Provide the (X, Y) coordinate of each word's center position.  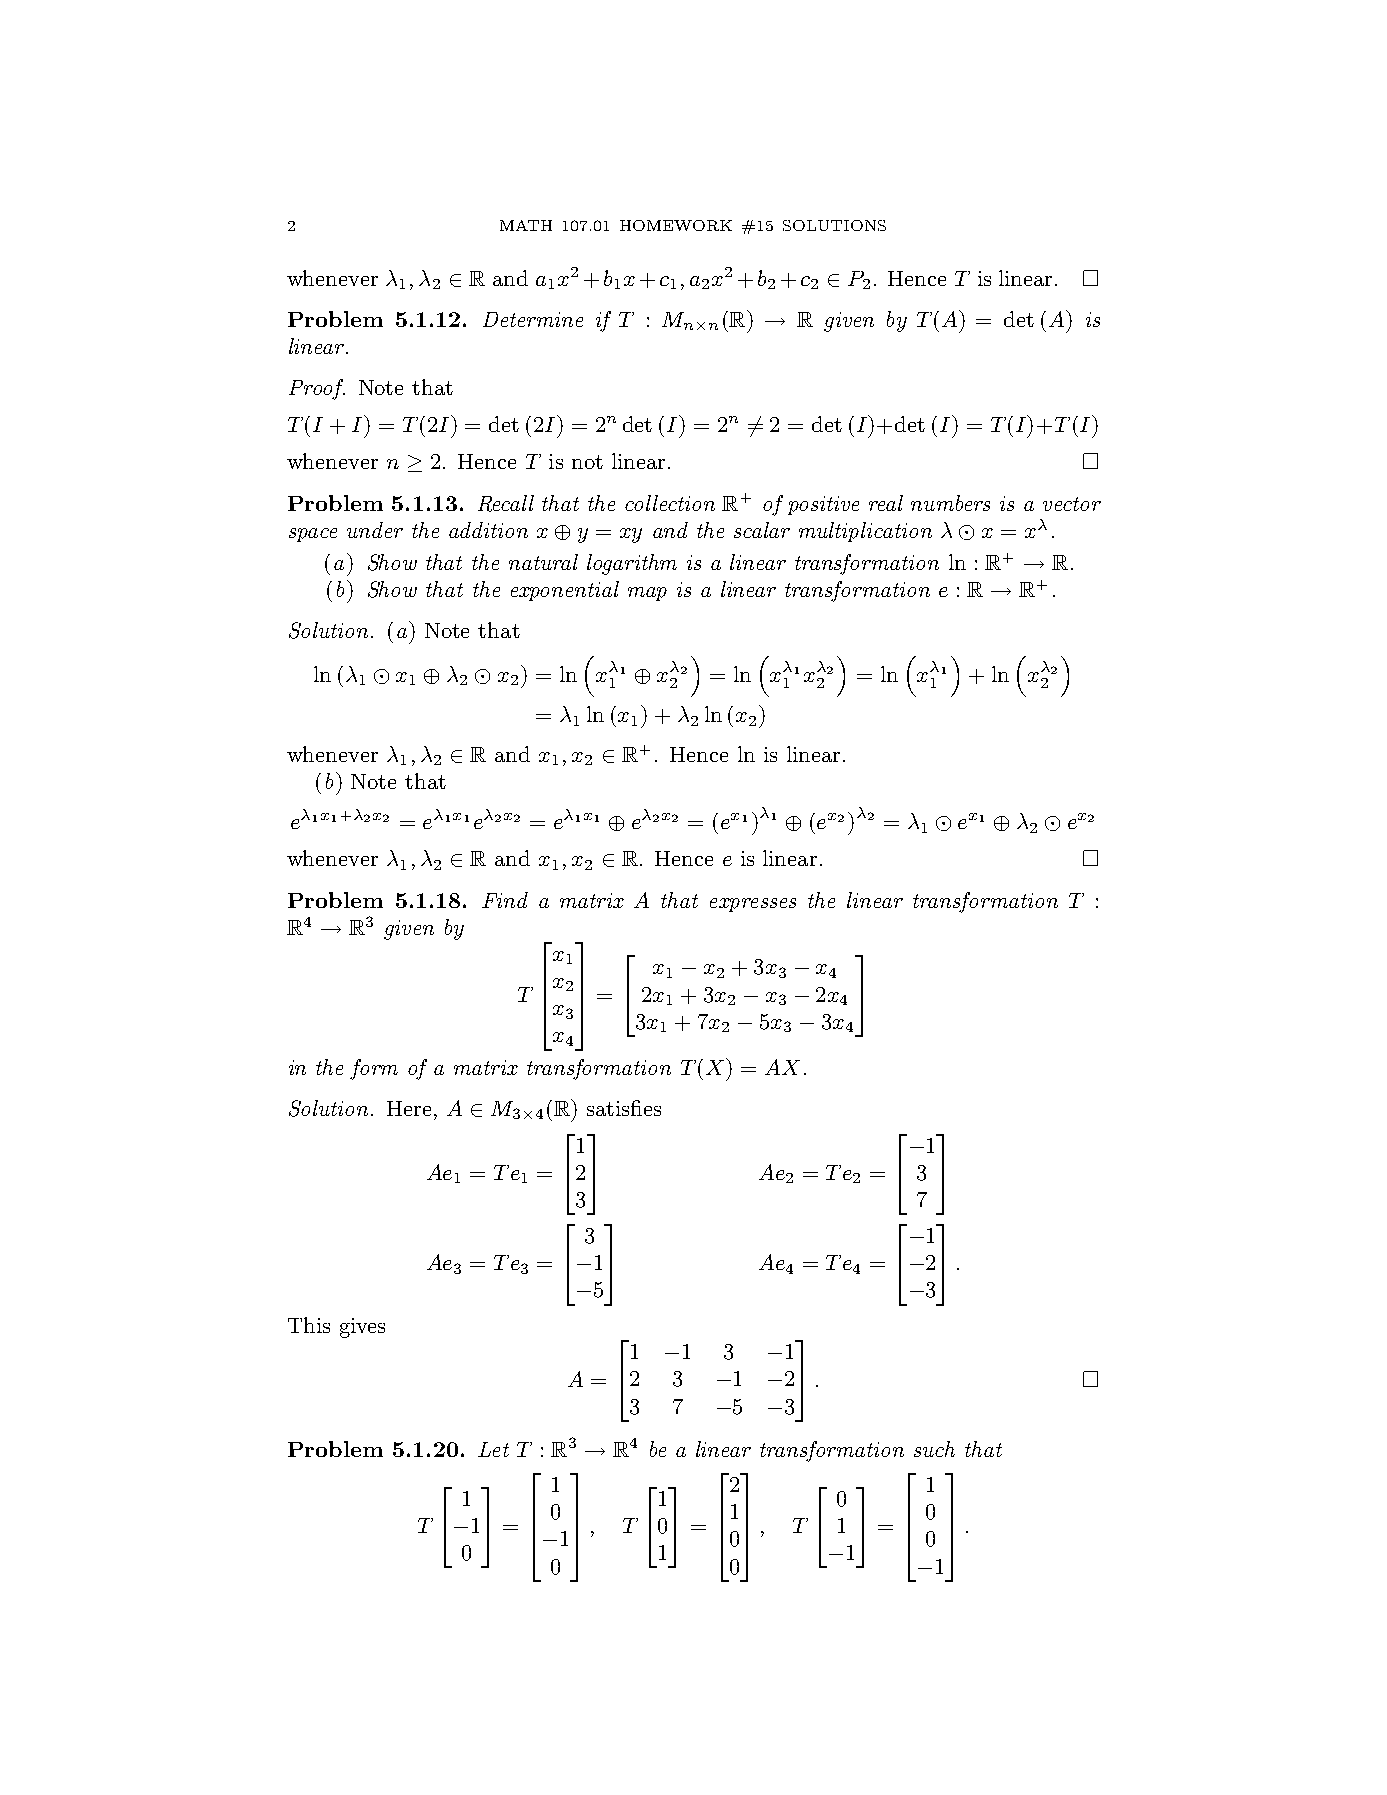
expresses (753, 905)
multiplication (865, 532)
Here (409, 1108)
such (934, 1449)
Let (493, 1449)
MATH (526, 225)
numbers (950, 503)
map (647, 594)
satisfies (624, 1108)
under (375, 530)
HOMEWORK (676, 225)
